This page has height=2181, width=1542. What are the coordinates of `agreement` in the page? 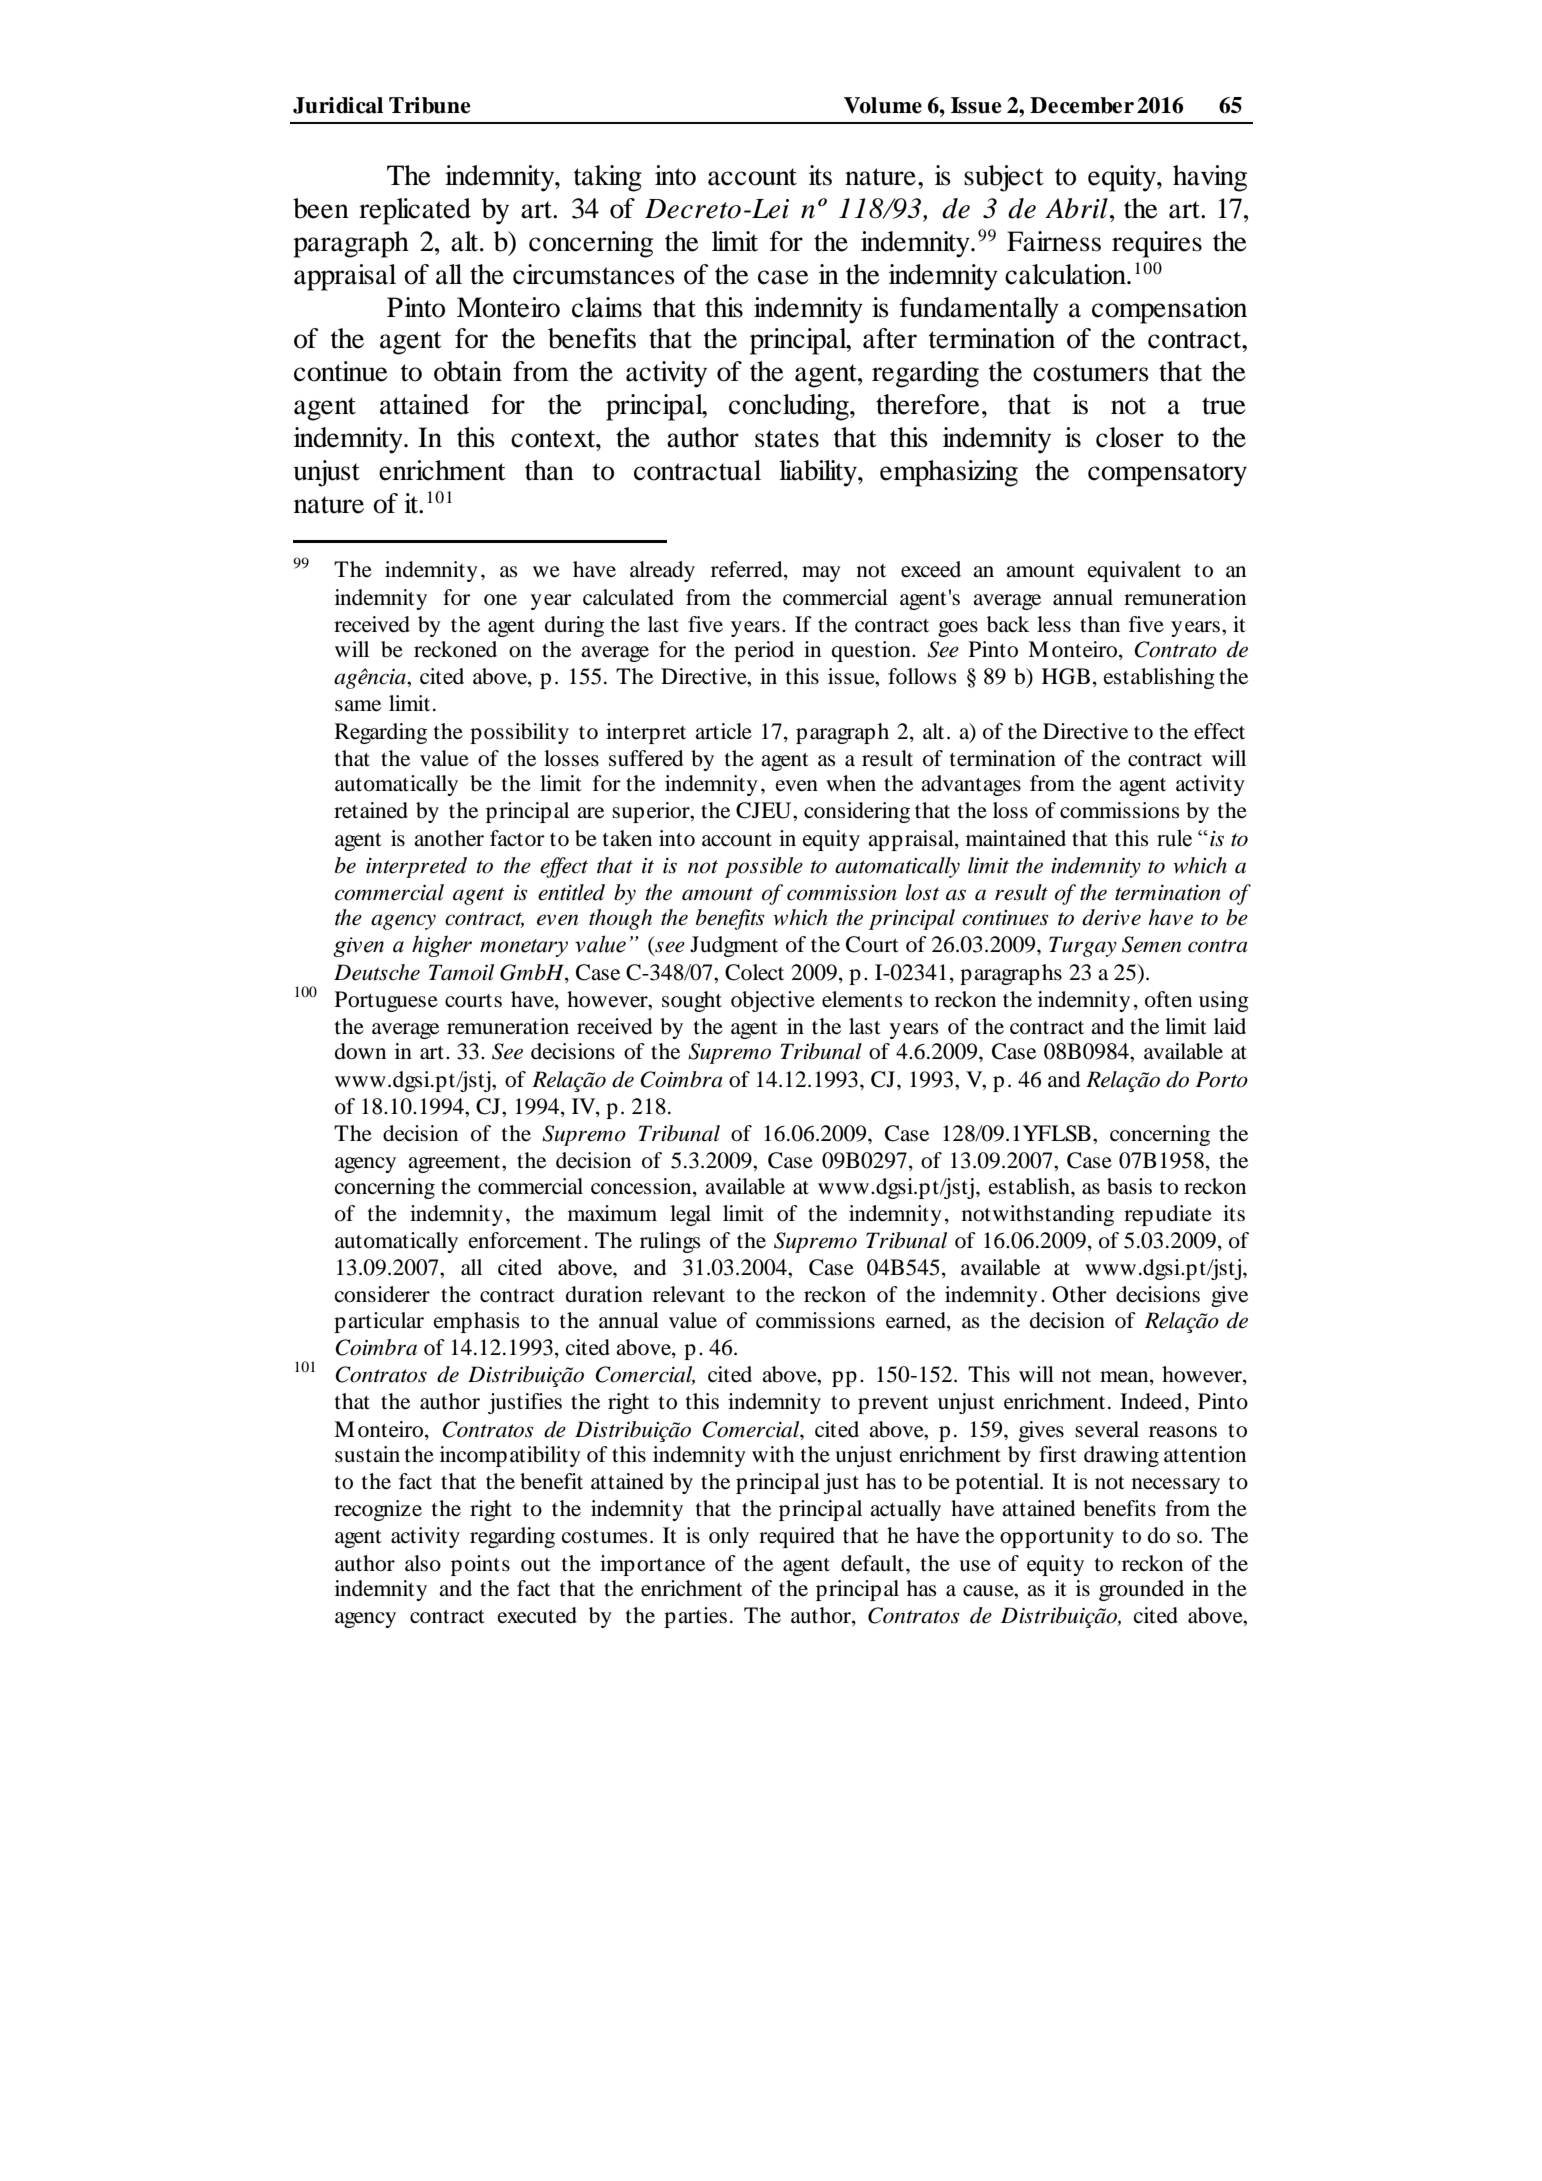 It's located at (455, 1164).
